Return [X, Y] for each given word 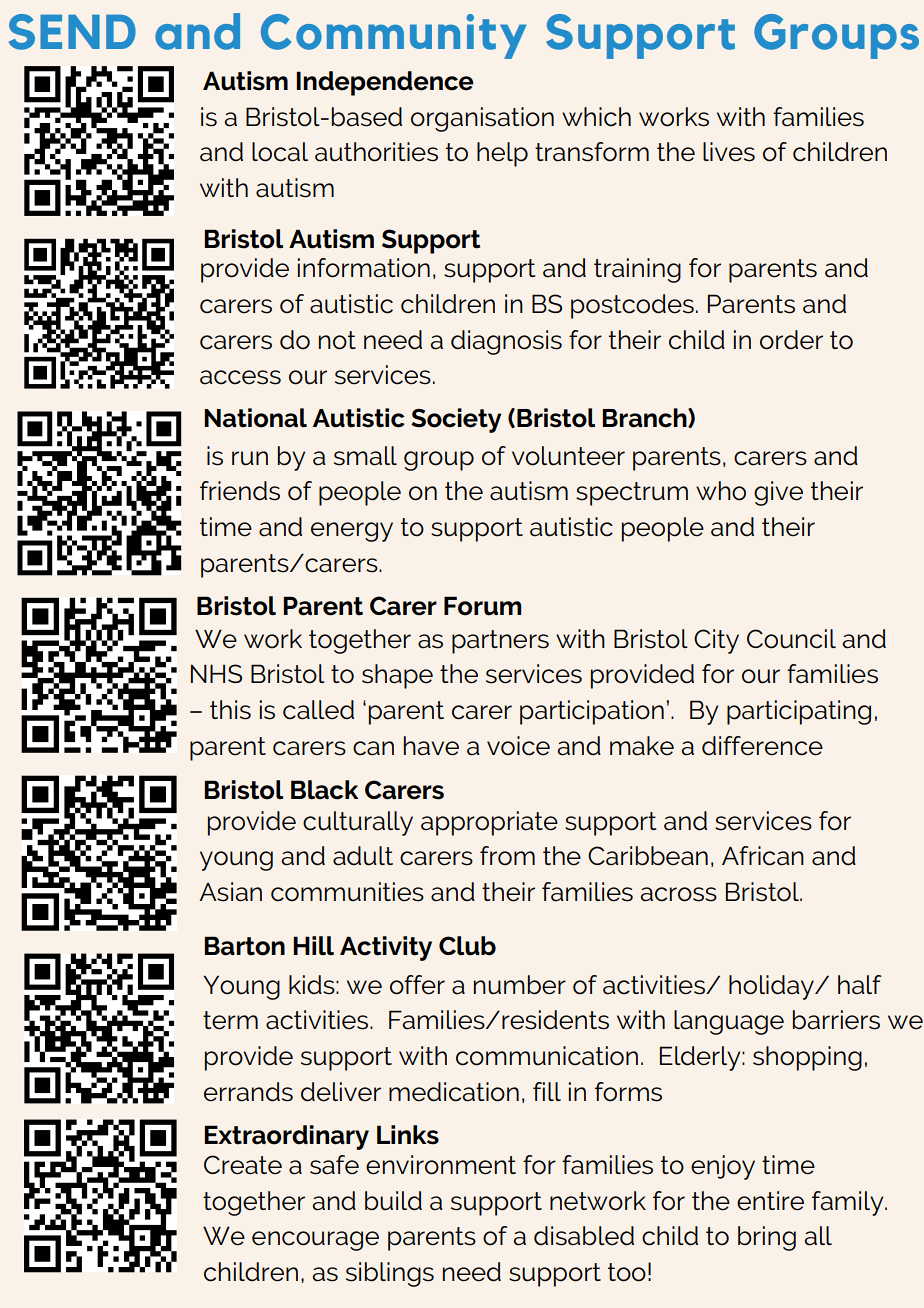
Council [791, 639]
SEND [72, 32]
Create [243, 1165]
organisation [482, 119]
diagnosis [506, 342]
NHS [216, 673]
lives [729, 152]
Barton [244, 946]
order [791, 340]
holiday [772, 987]
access [240, 377]
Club [467, 946]
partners [500, 642]
